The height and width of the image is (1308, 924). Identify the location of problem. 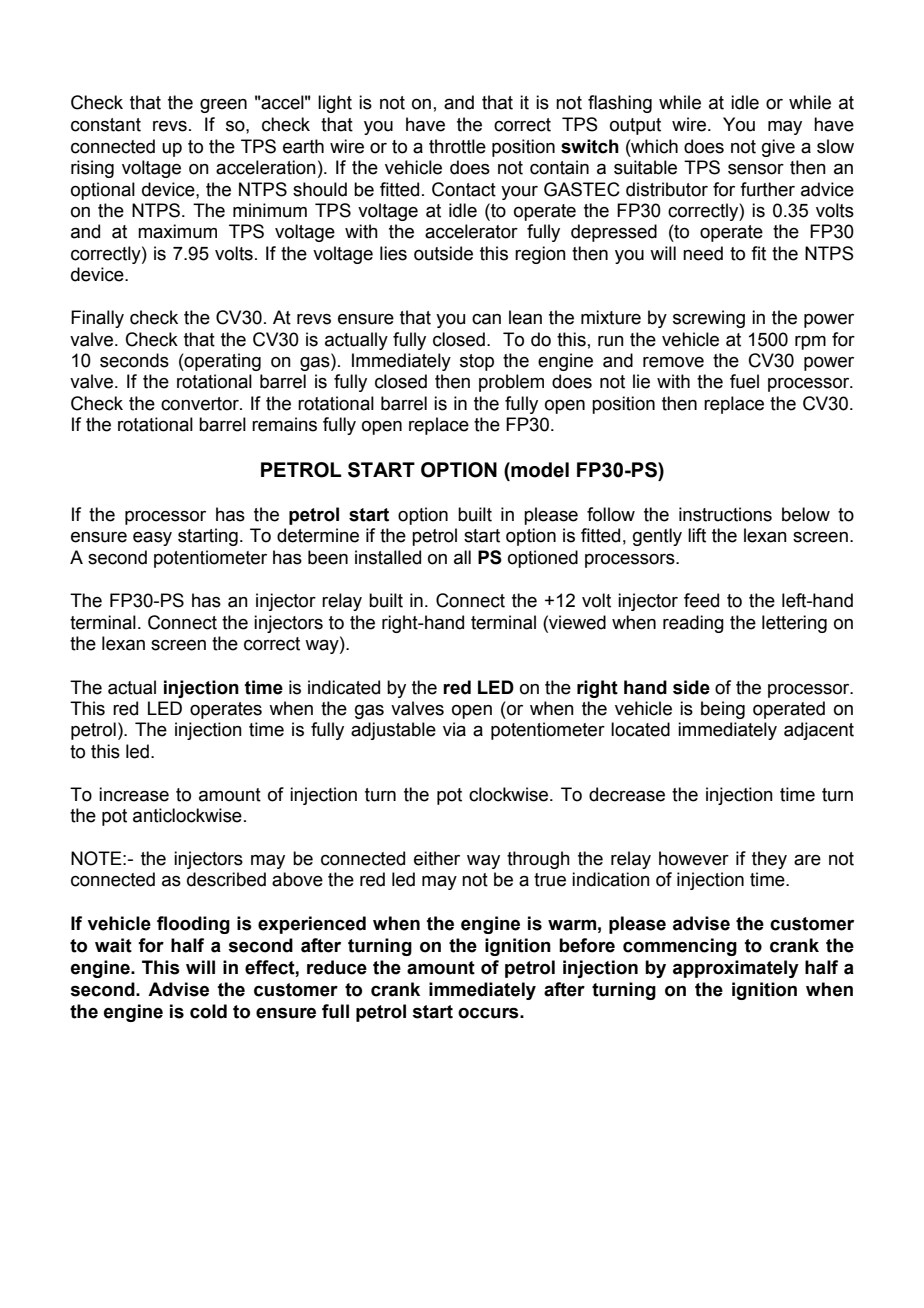
(511, 383).
